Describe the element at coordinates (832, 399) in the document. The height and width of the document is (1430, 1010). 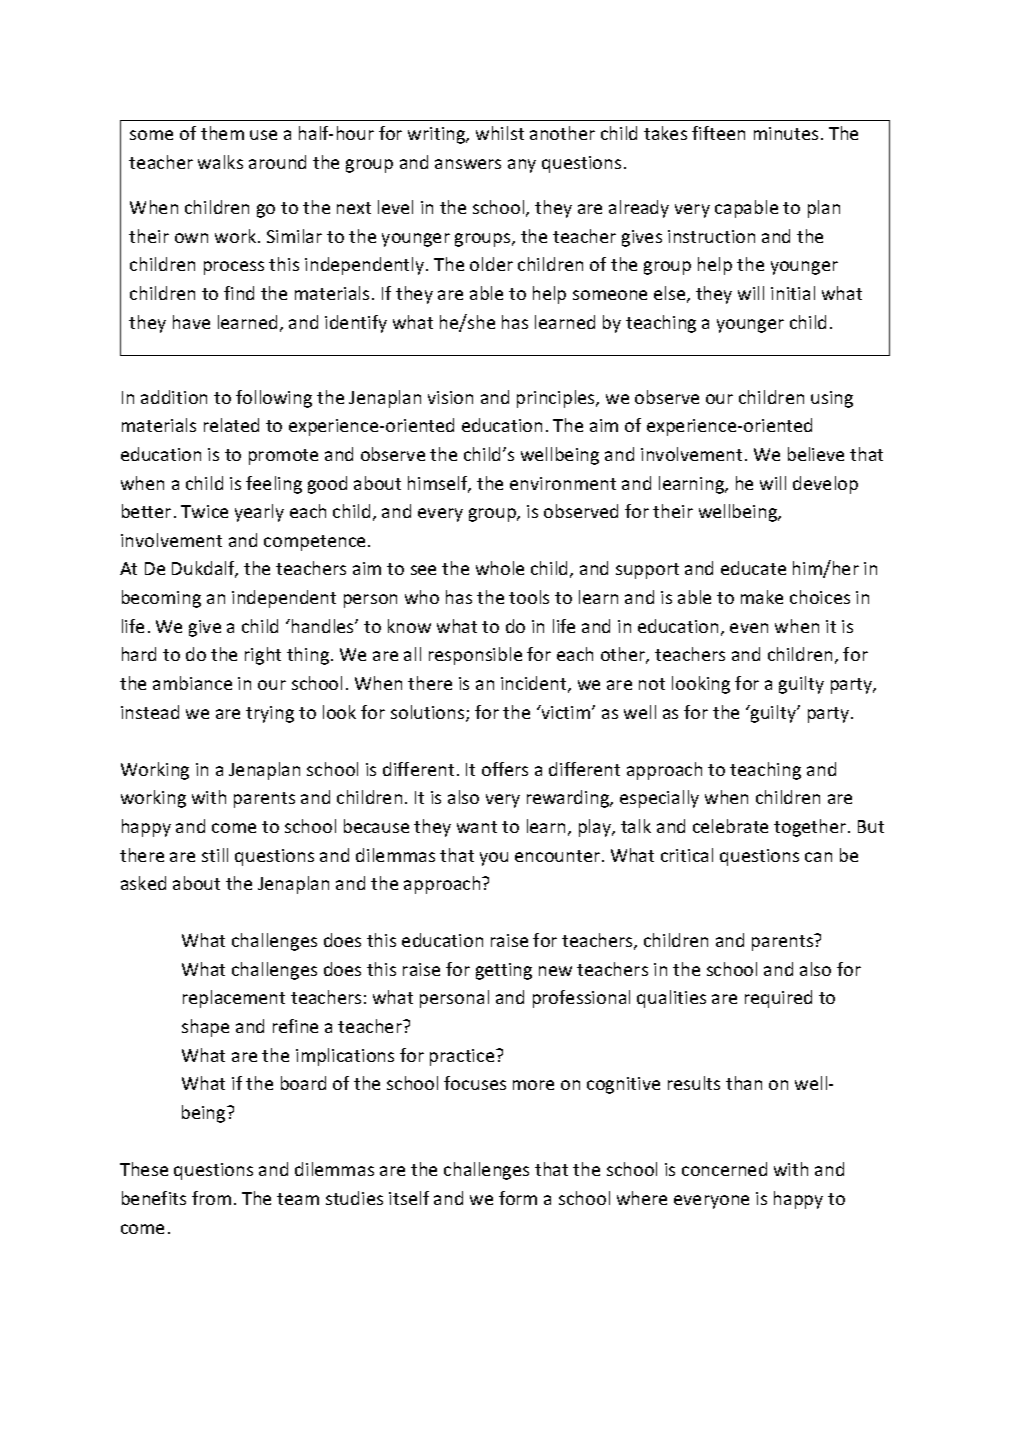
I see `using` at that location.
